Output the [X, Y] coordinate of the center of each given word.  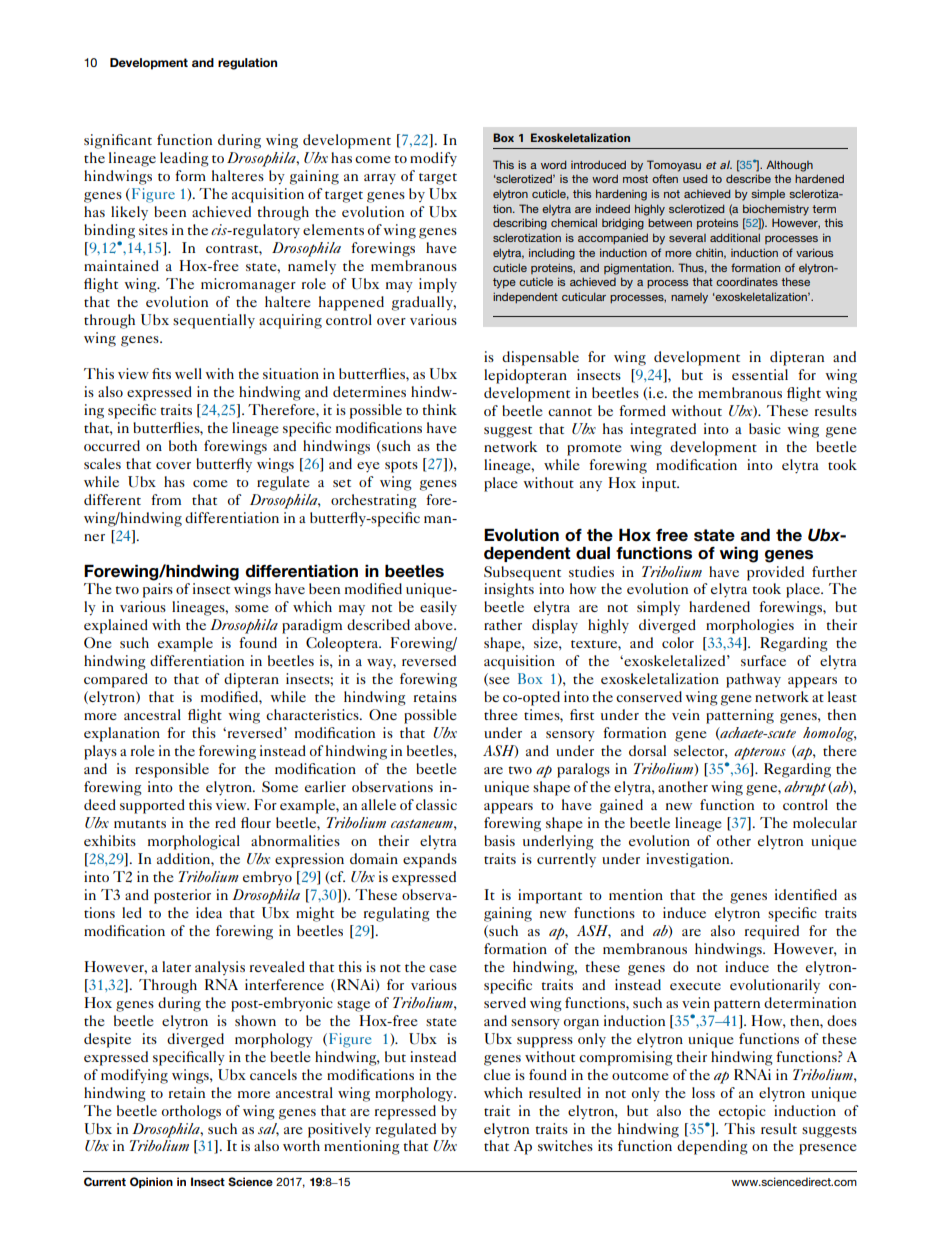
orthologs [191, 1112]
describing [520, 224]
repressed [405, 1112]
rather [503, 624]
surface [763, 660]
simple [768, 194]
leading [184, 159]
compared [116, 680]
